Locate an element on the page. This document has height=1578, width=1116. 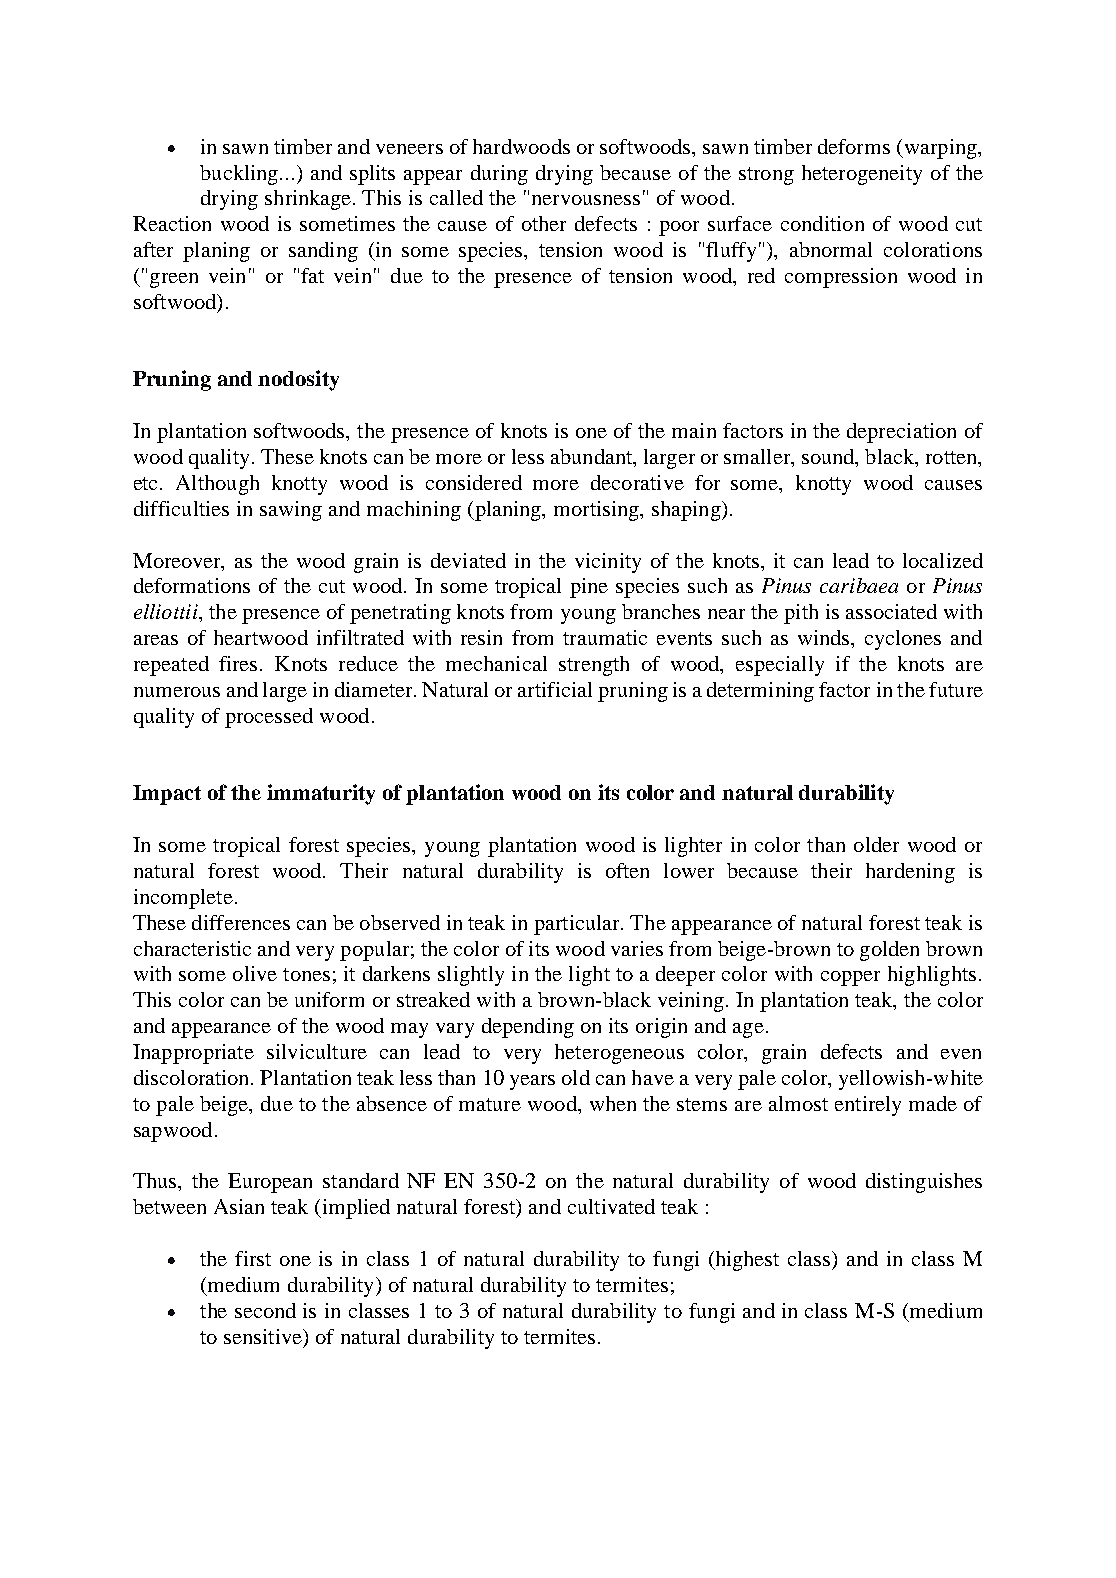
sound is located at coordinates (829, 458).
